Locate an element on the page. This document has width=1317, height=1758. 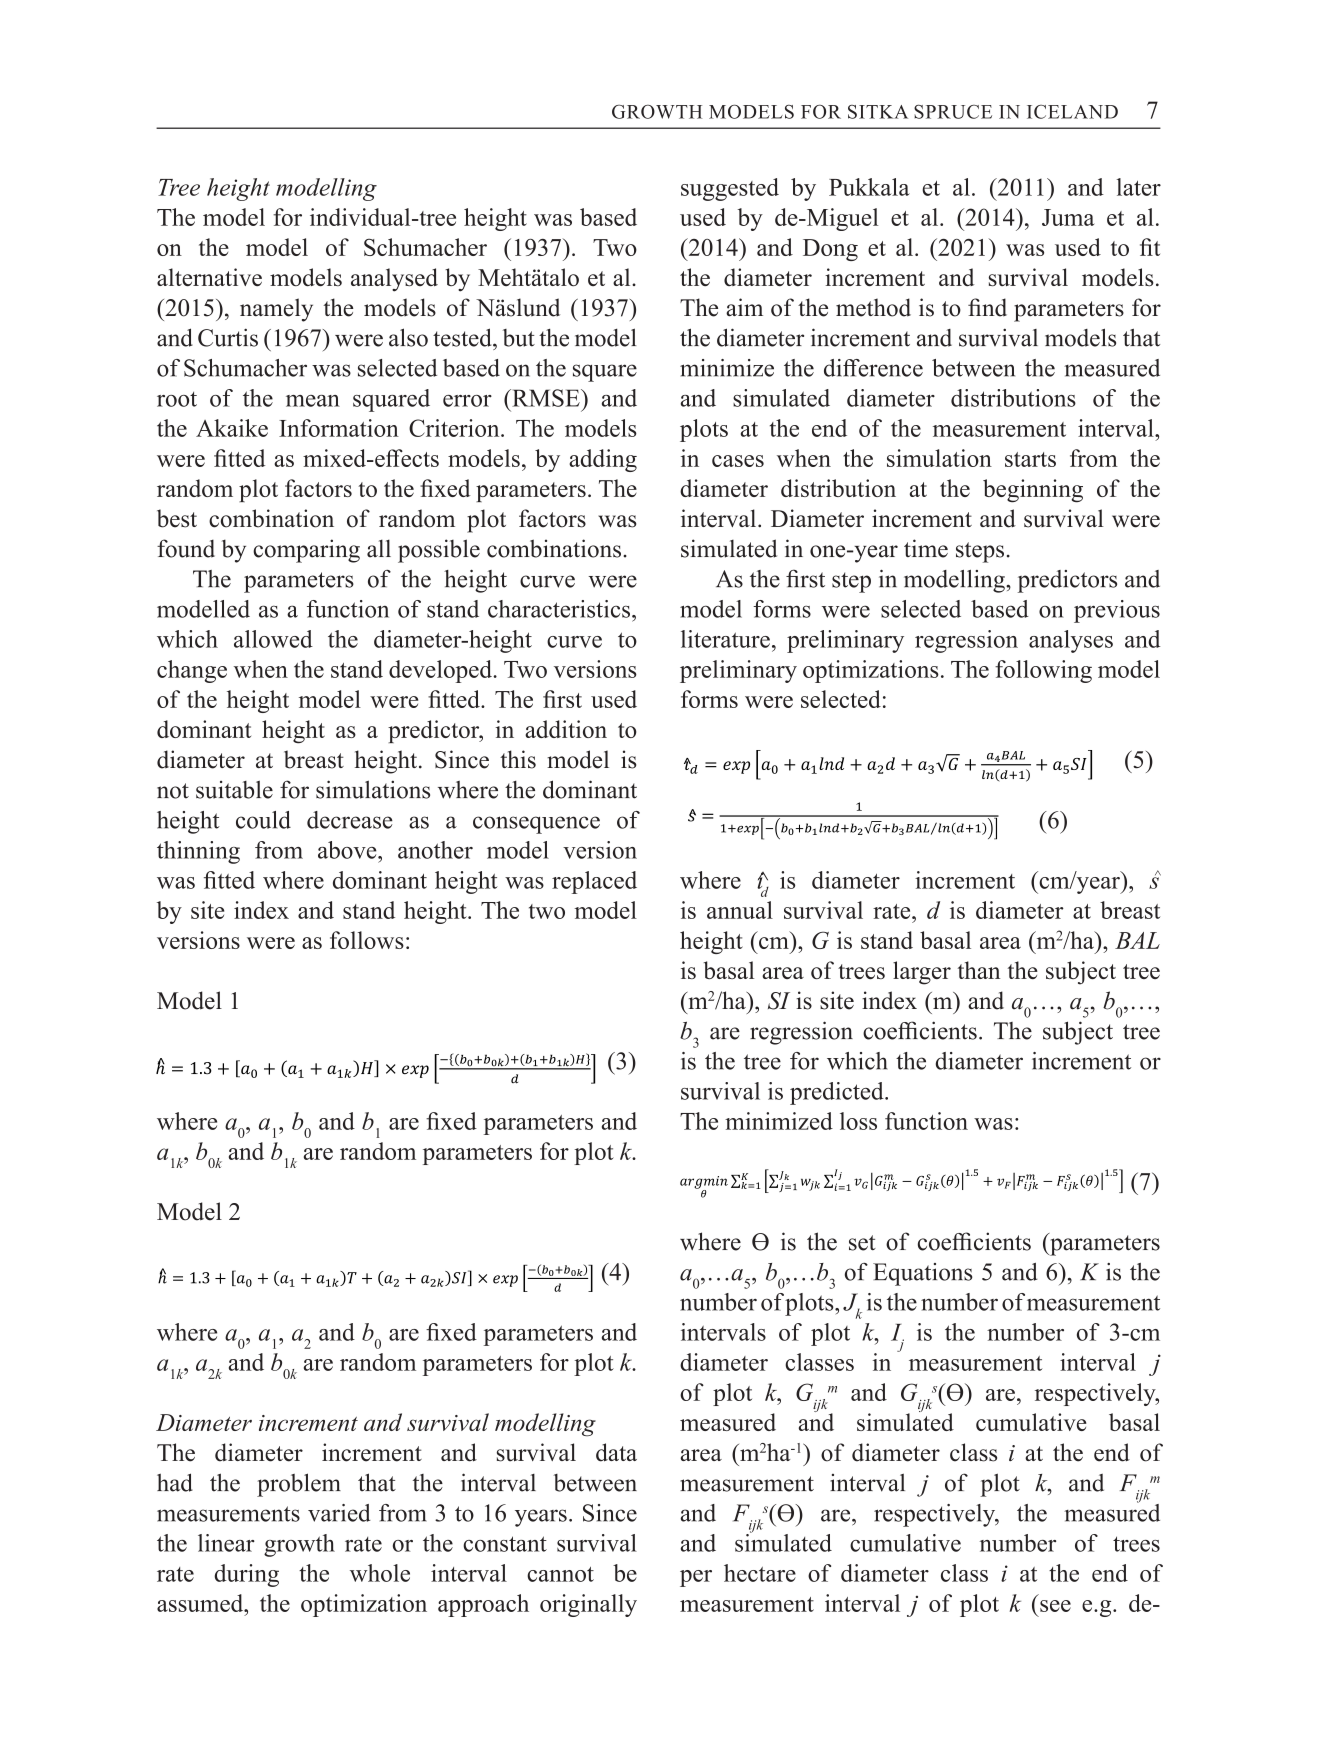
could is located at coordinates (263, 820).
